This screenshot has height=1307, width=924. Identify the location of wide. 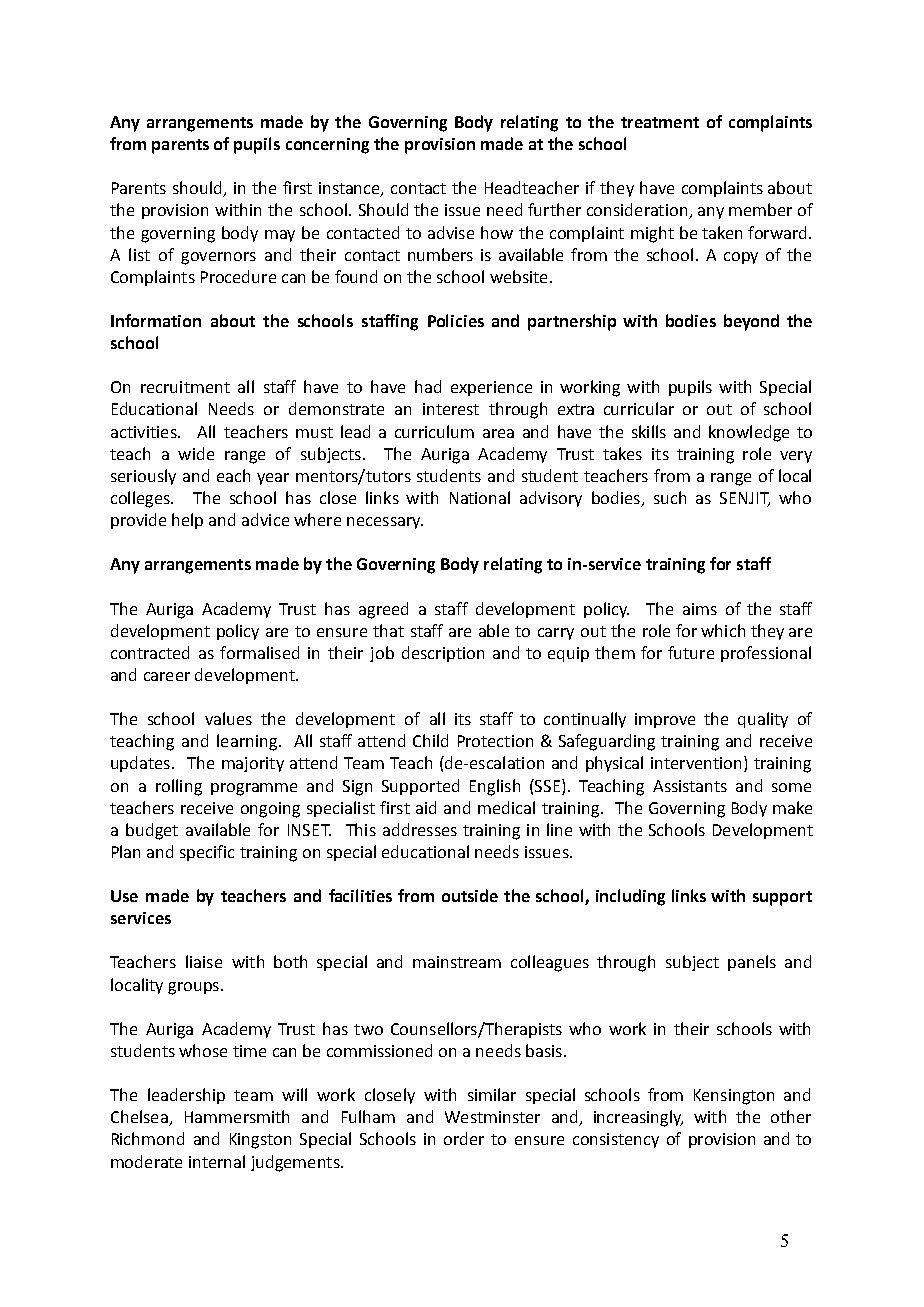
(196, 453).
